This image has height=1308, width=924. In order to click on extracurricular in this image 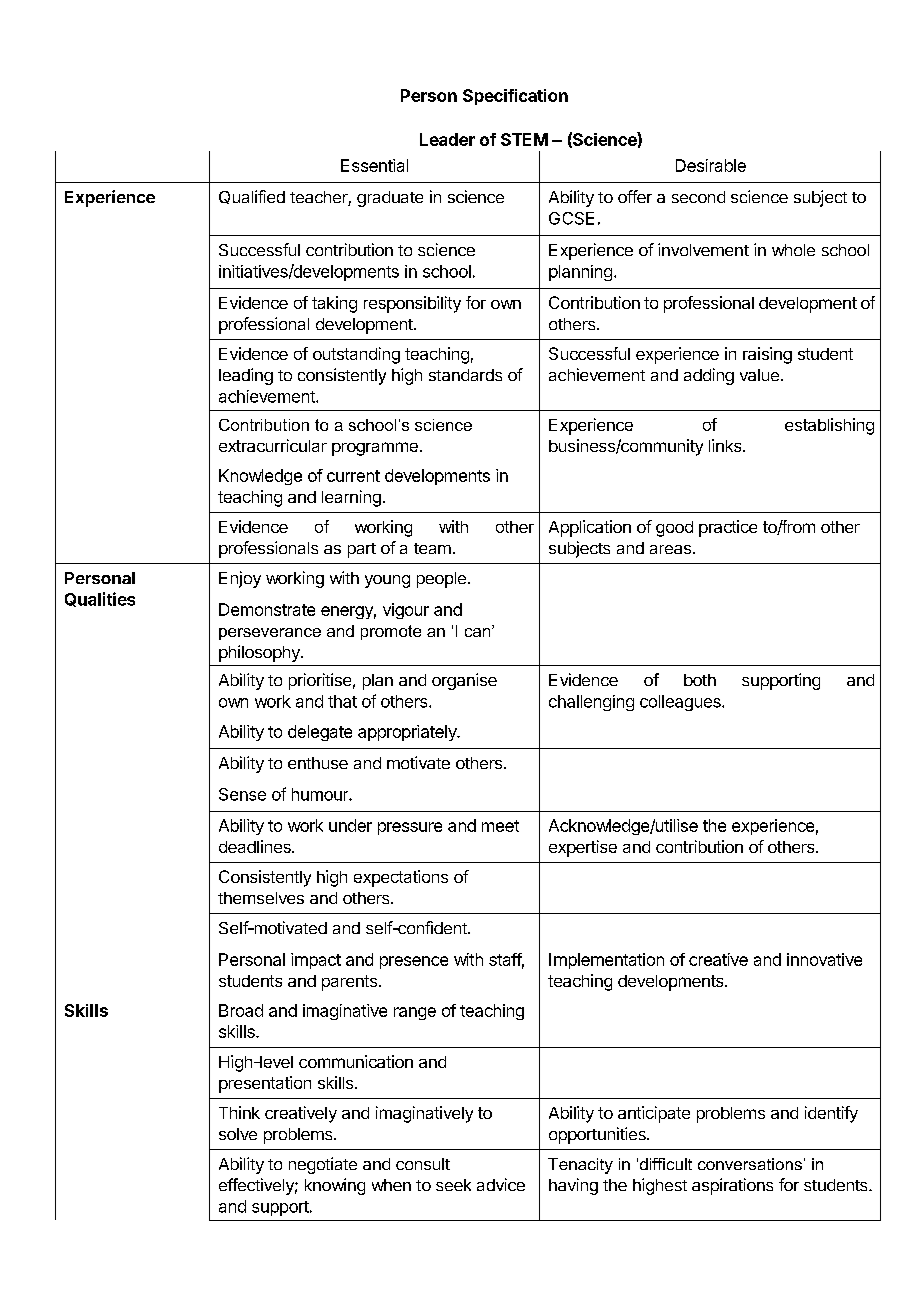, I will do `click(273, 445)`.
